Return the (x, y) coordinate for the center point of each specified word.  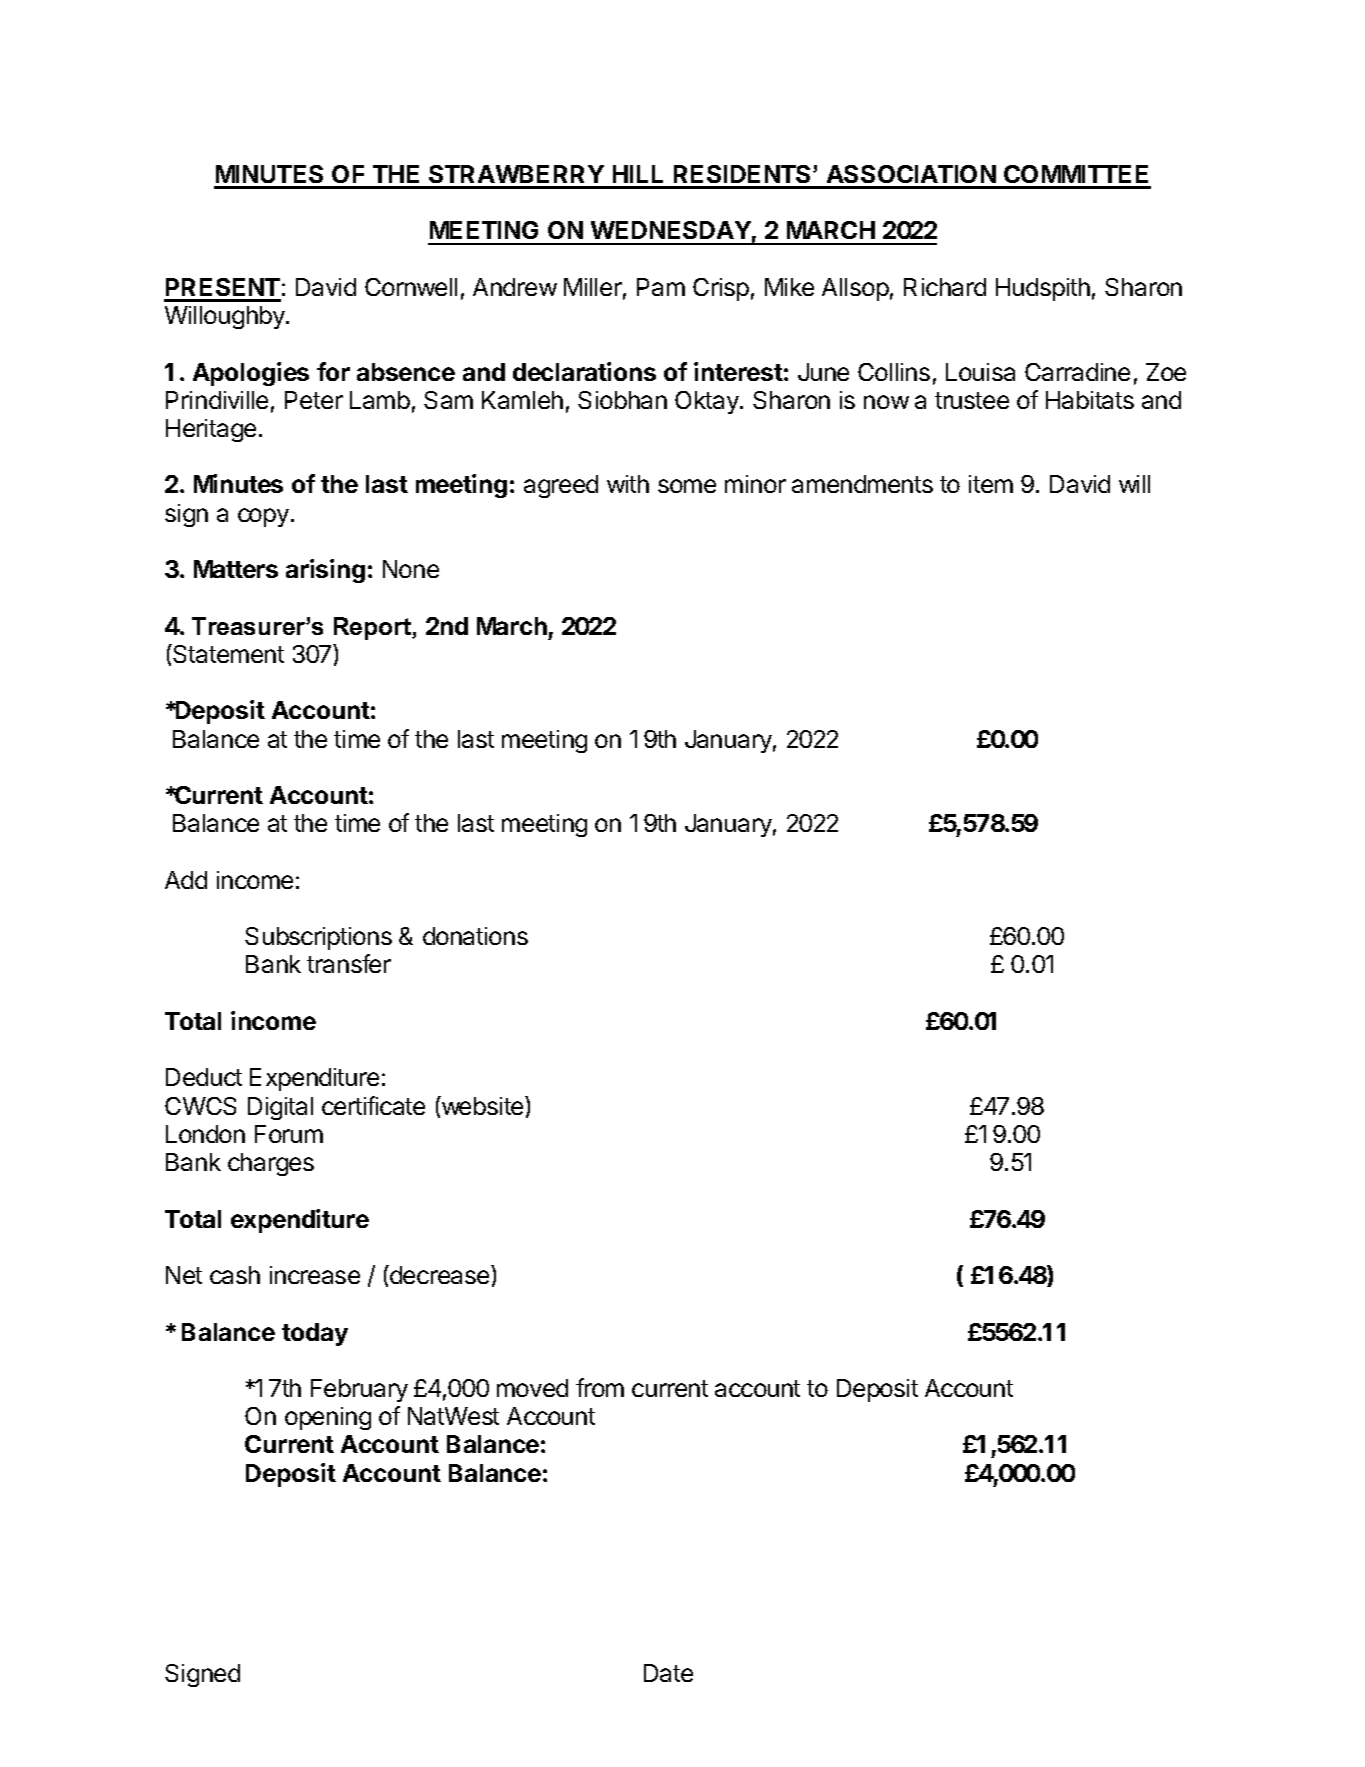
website (483, 1105)
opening (328, 1418)
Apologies (251, 374)
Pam (661, 287)
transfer (349, 963)
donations (475, 936)
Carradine (1077, 372)
